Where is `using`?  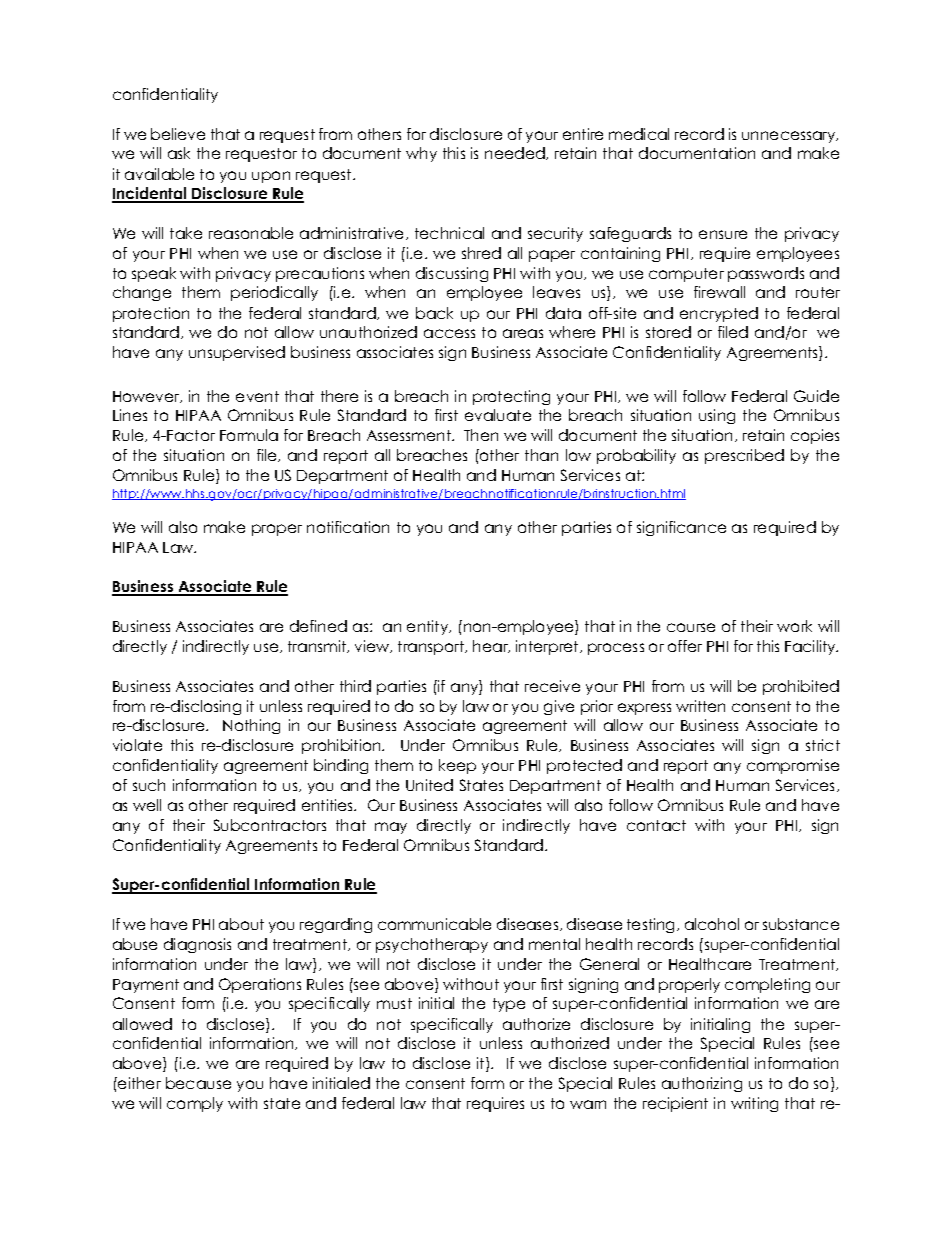 using is located at coordinates (717, 416).
